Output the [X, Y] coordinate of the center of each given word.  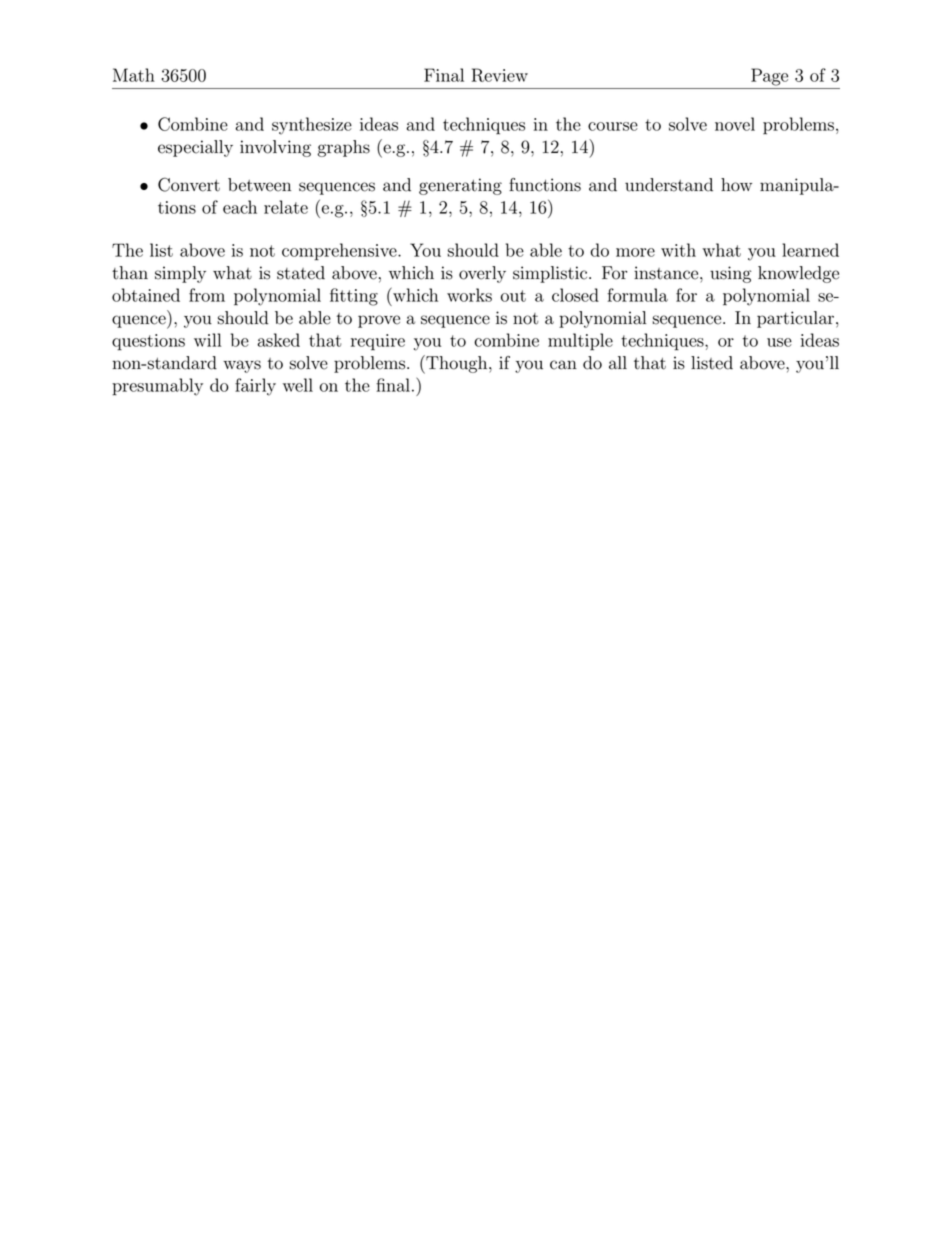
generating [460, 186]
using [730, 274]
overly [482, 274]
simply [180, 274]
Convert [189, 184]
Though [457, 364]
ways [242, 366]
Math [134, 75]
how [736, 185]
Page [769, 77]
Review [500, 75]
